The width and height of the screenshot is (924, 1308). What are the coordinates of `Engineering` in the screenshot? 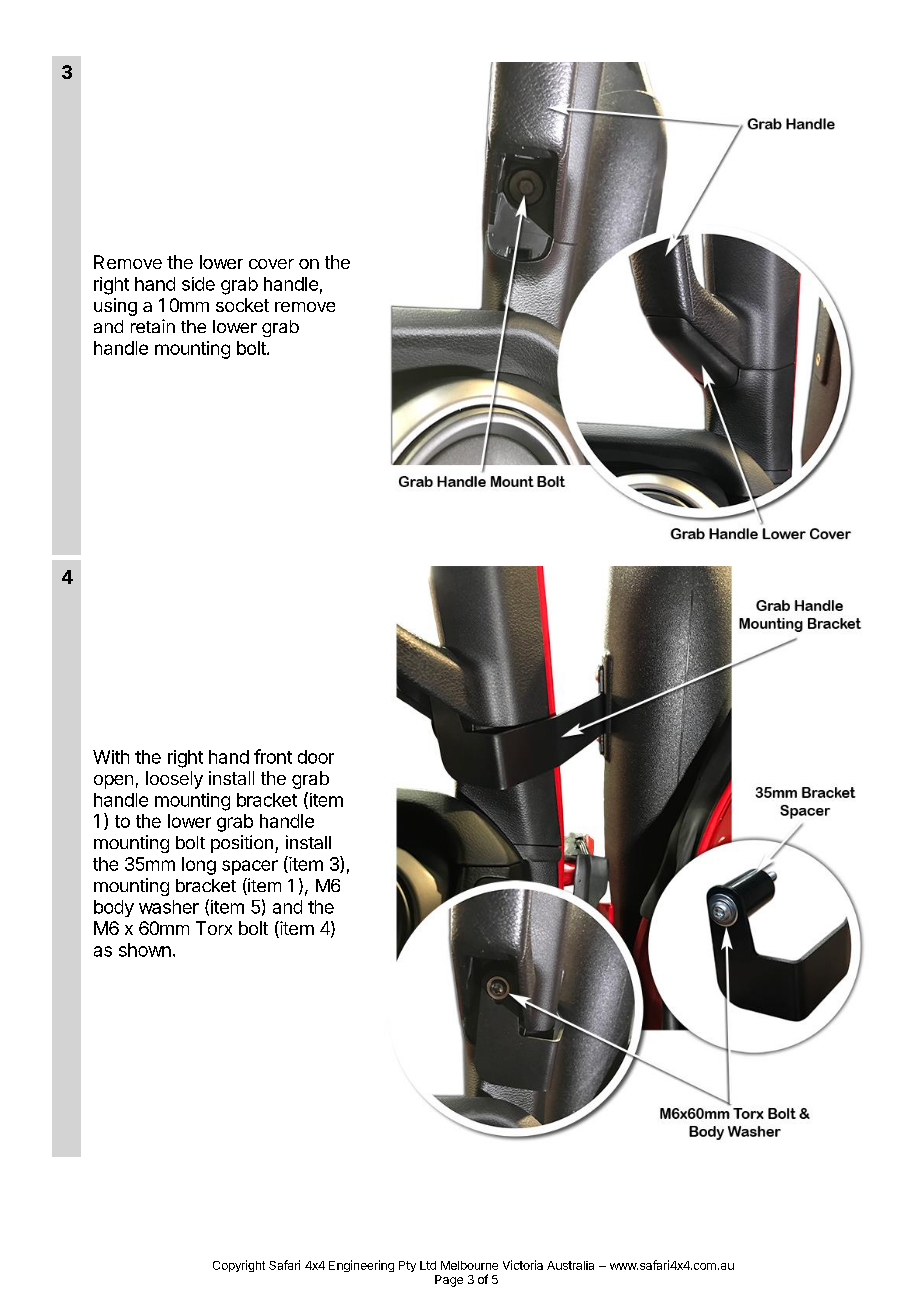 It's located at (361, 1266).
